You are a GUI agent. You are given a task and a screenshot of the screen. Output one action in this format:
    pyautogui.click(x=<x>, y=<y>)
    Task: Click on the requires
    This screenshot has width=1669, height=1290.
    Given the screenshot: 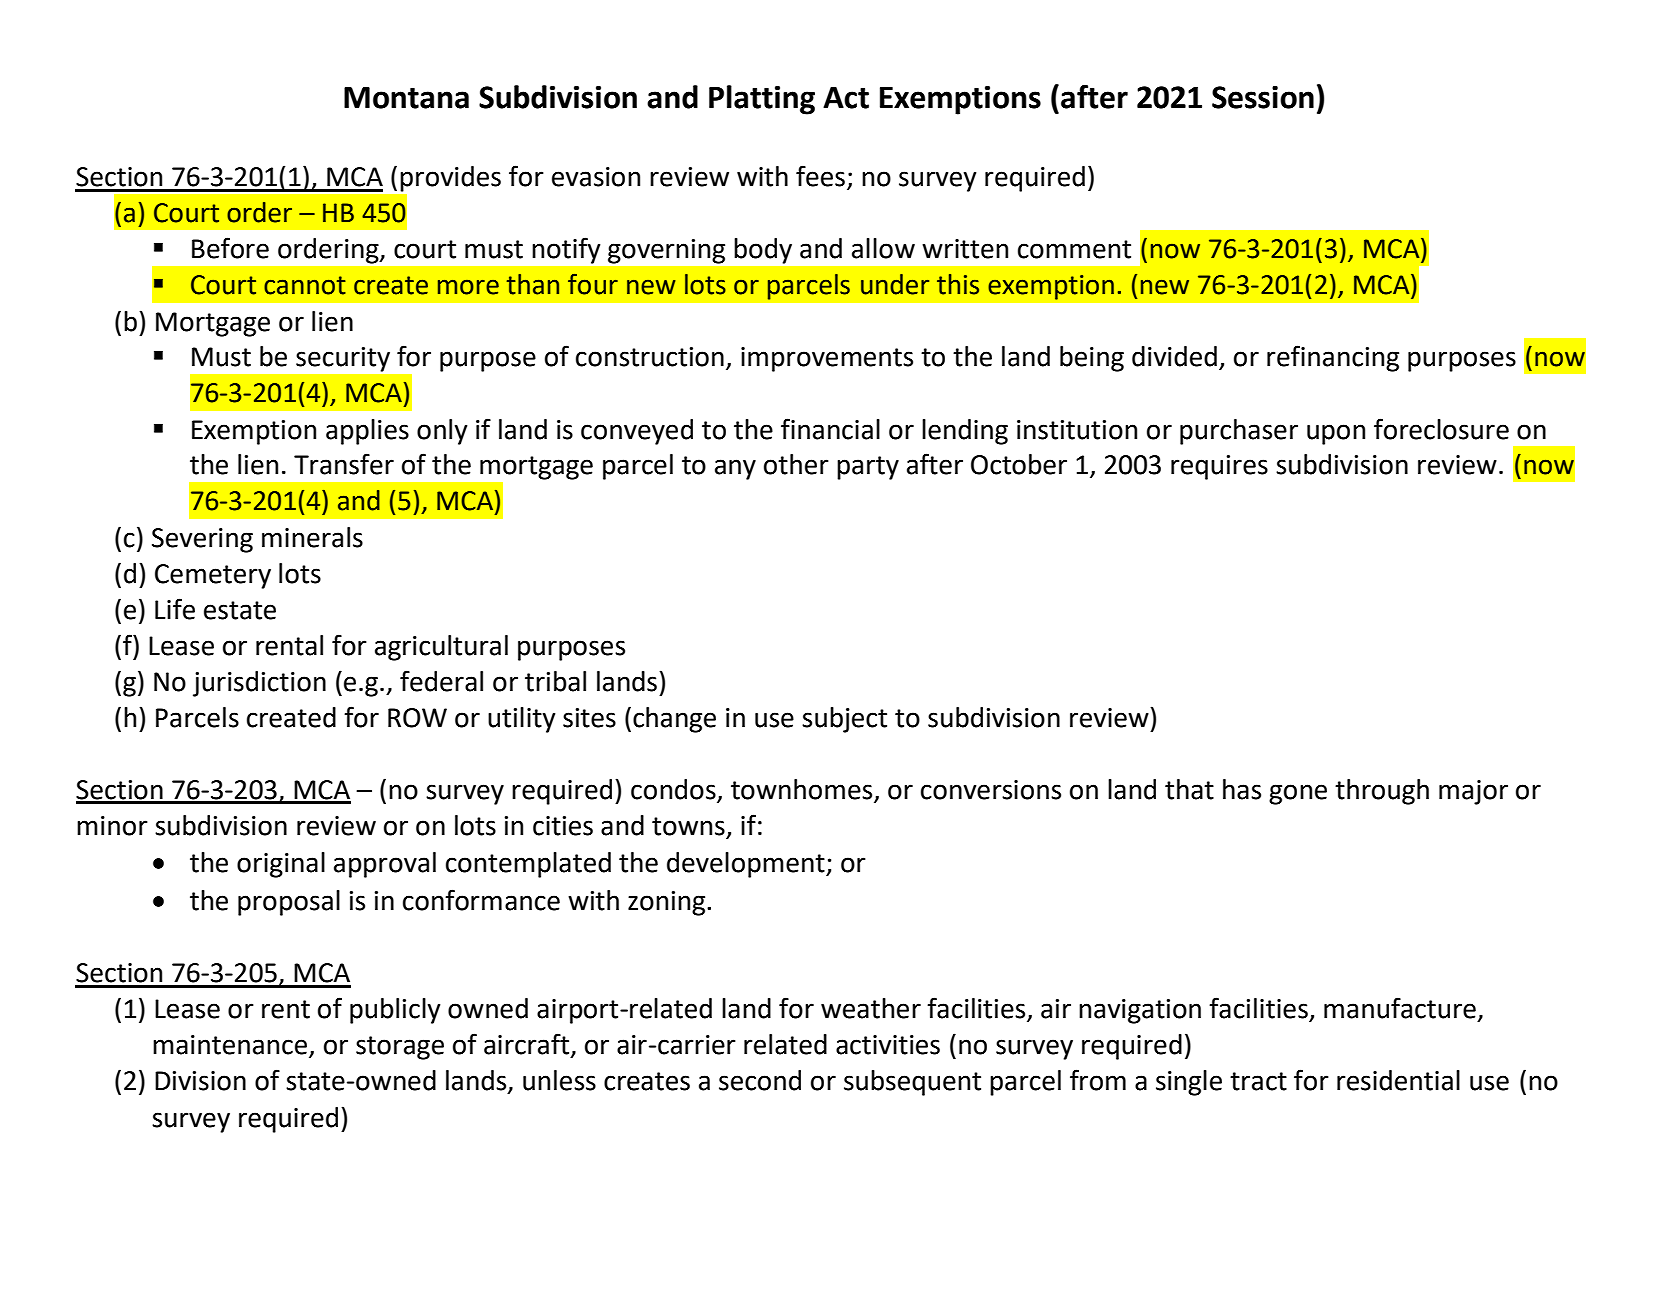 What is the action you would take?
    pyautogui.click(x=1219, y=467)
